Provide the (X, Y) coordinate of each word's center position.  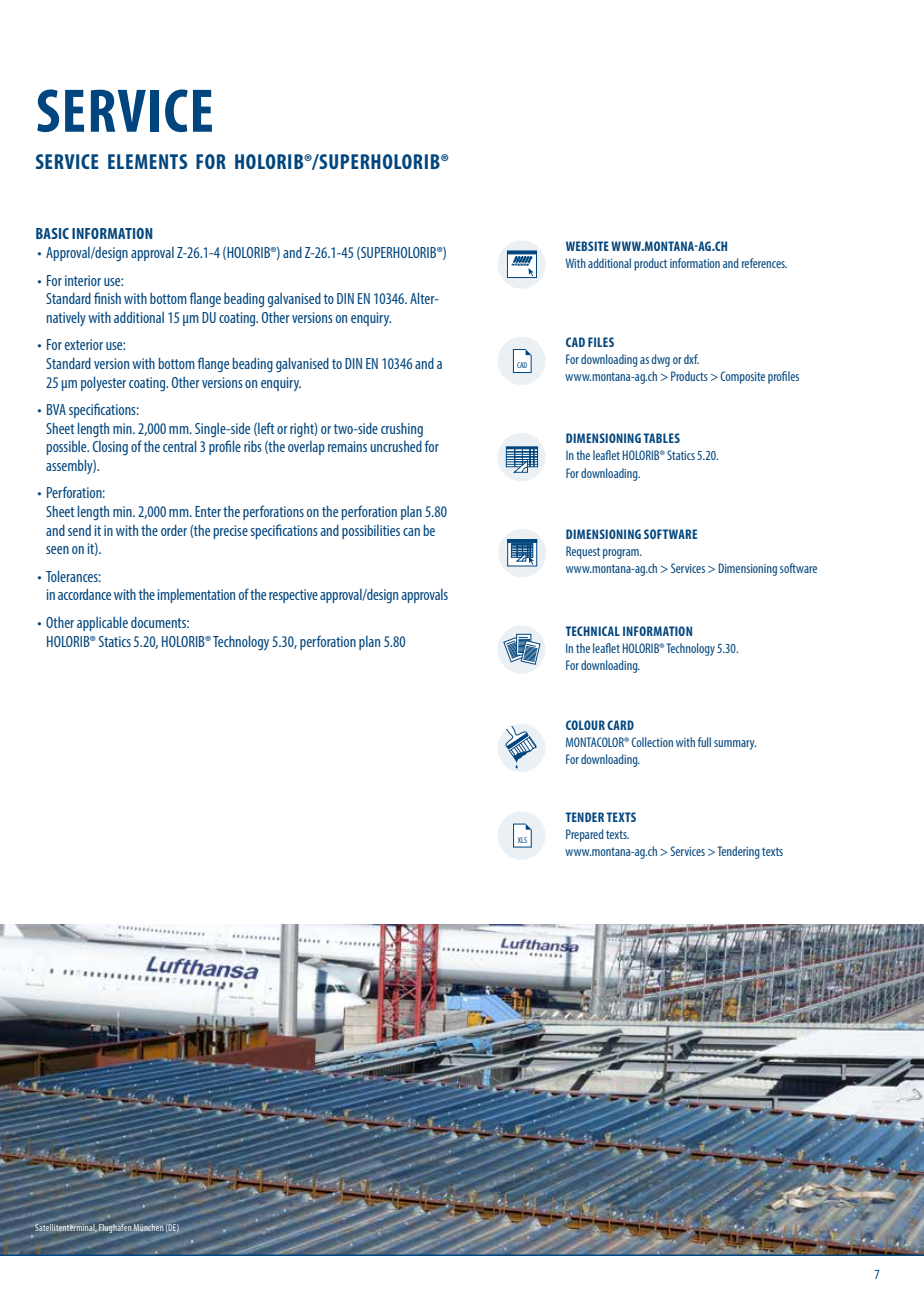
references (764, 263)
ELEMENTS (147, 161)
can (411, 532)
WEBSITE (587, 246)
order (174, 530)
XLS (522, 840)
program (622, 554)
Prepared (585, 835)
